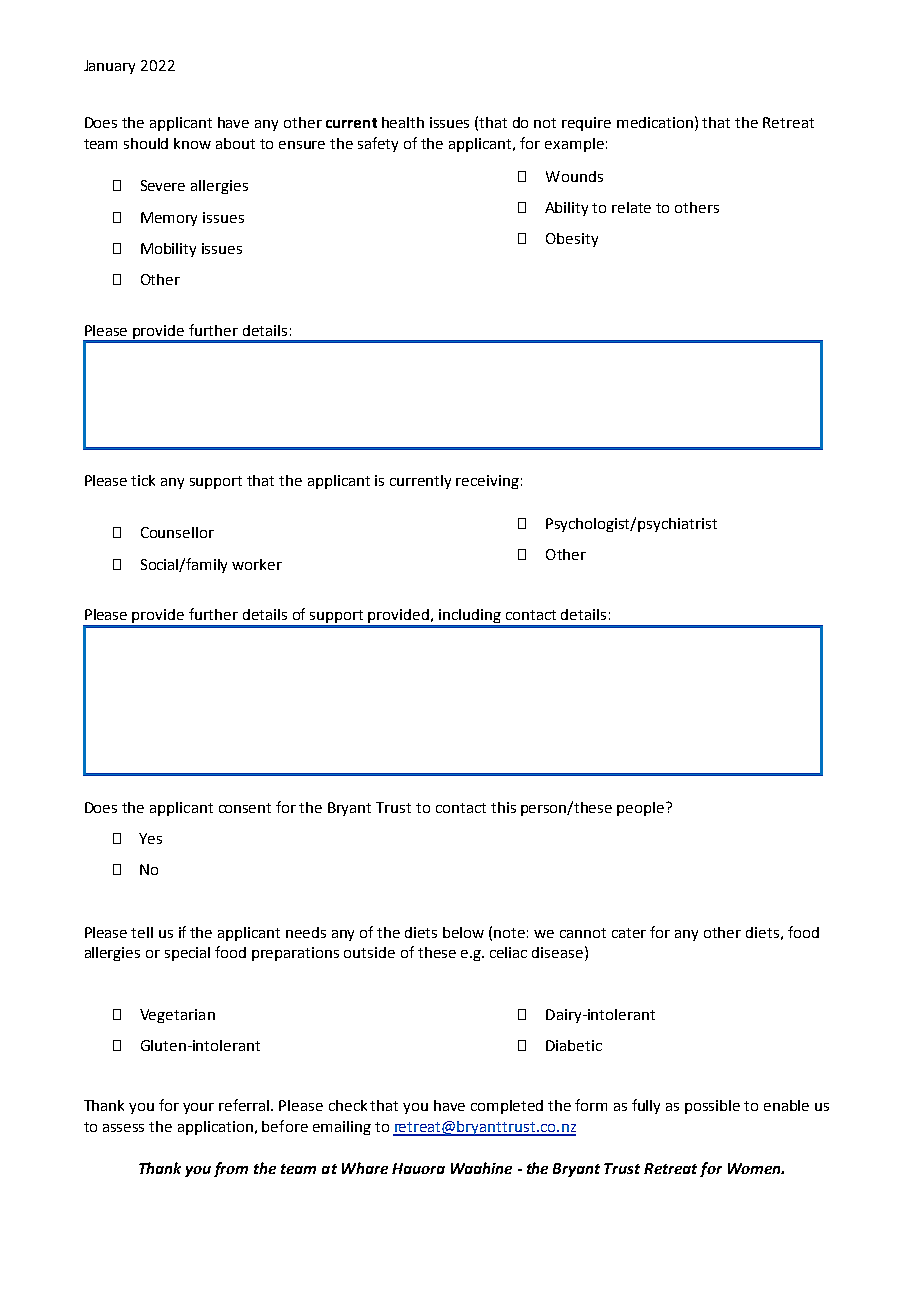 The image size is (924, 1308). What do you see at coordinates (403, 122) in the screenshot?
I see `health` at bounding box center [403, 122].
